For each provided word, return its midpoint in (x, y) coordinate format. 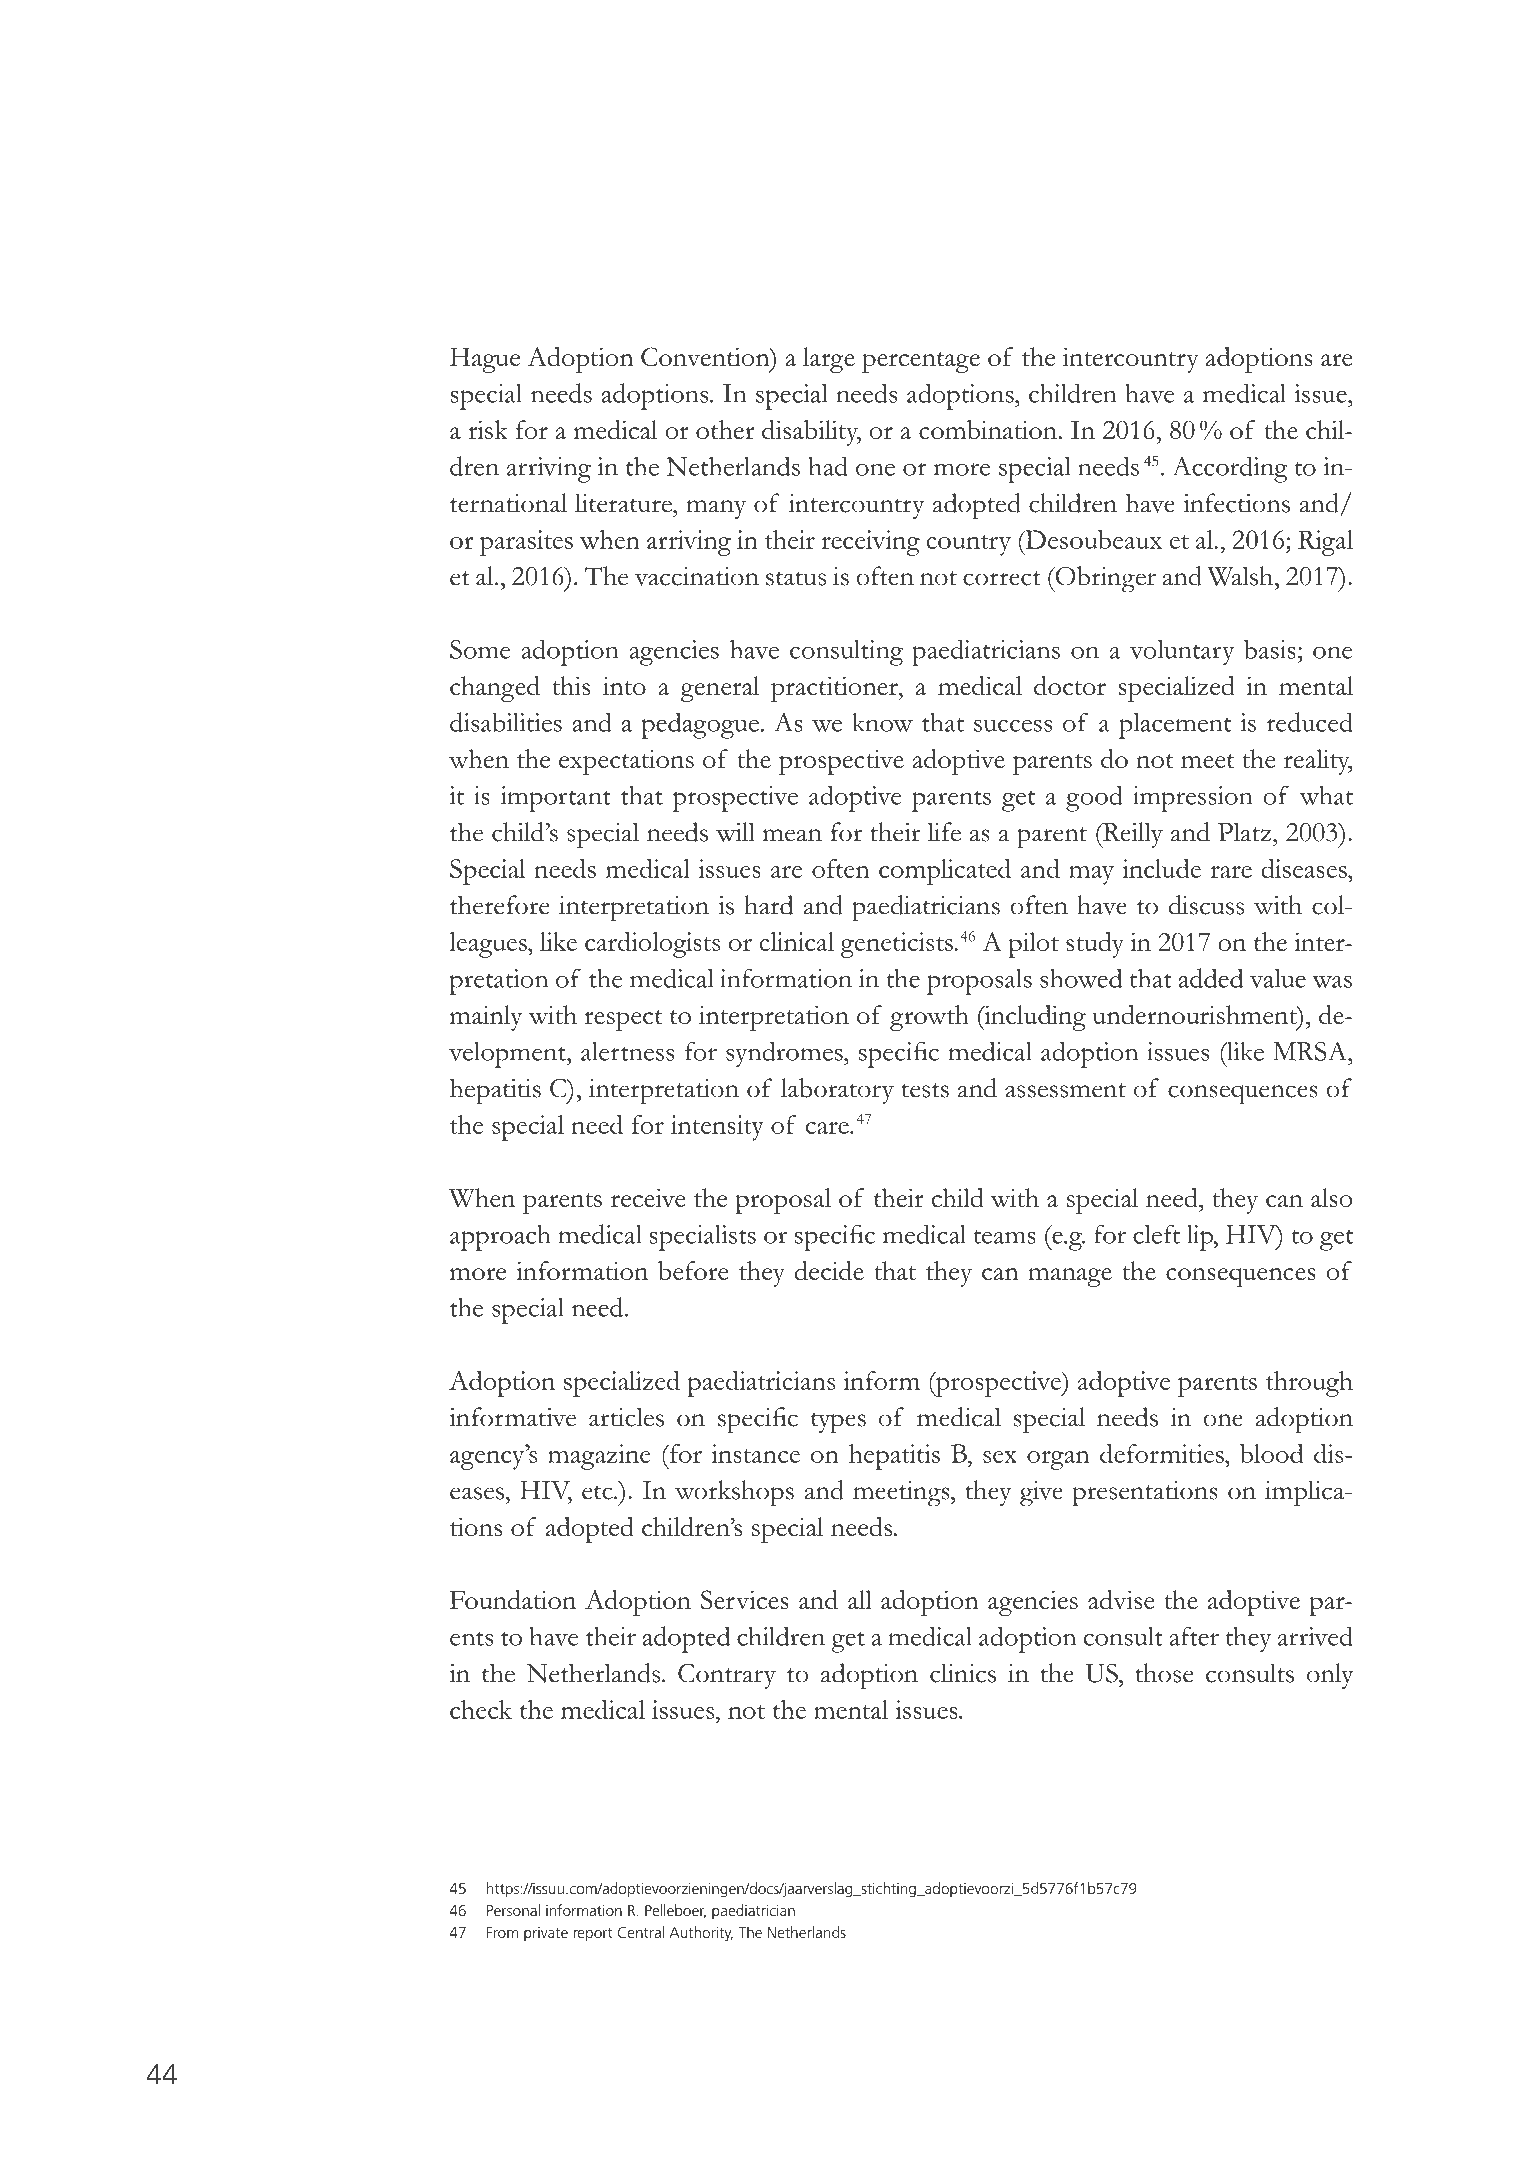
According (1230, 469)
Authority (701, 1934)
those (1164, 1673)
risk (488, 429)
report (593, 1935)
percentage (921, 362)
